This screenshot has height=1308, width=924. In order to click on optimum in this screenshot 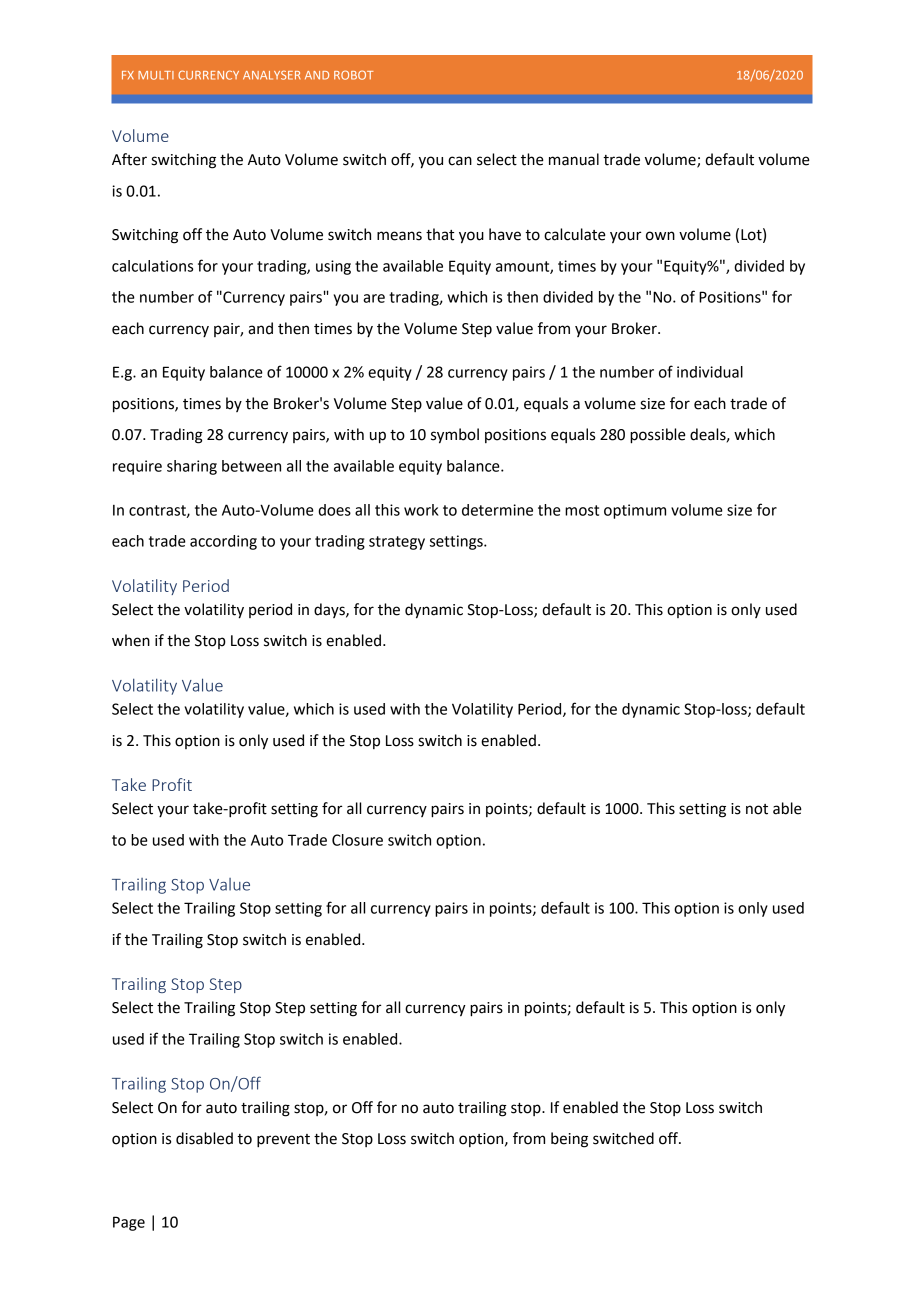, I will do `click(635, 511)`.
